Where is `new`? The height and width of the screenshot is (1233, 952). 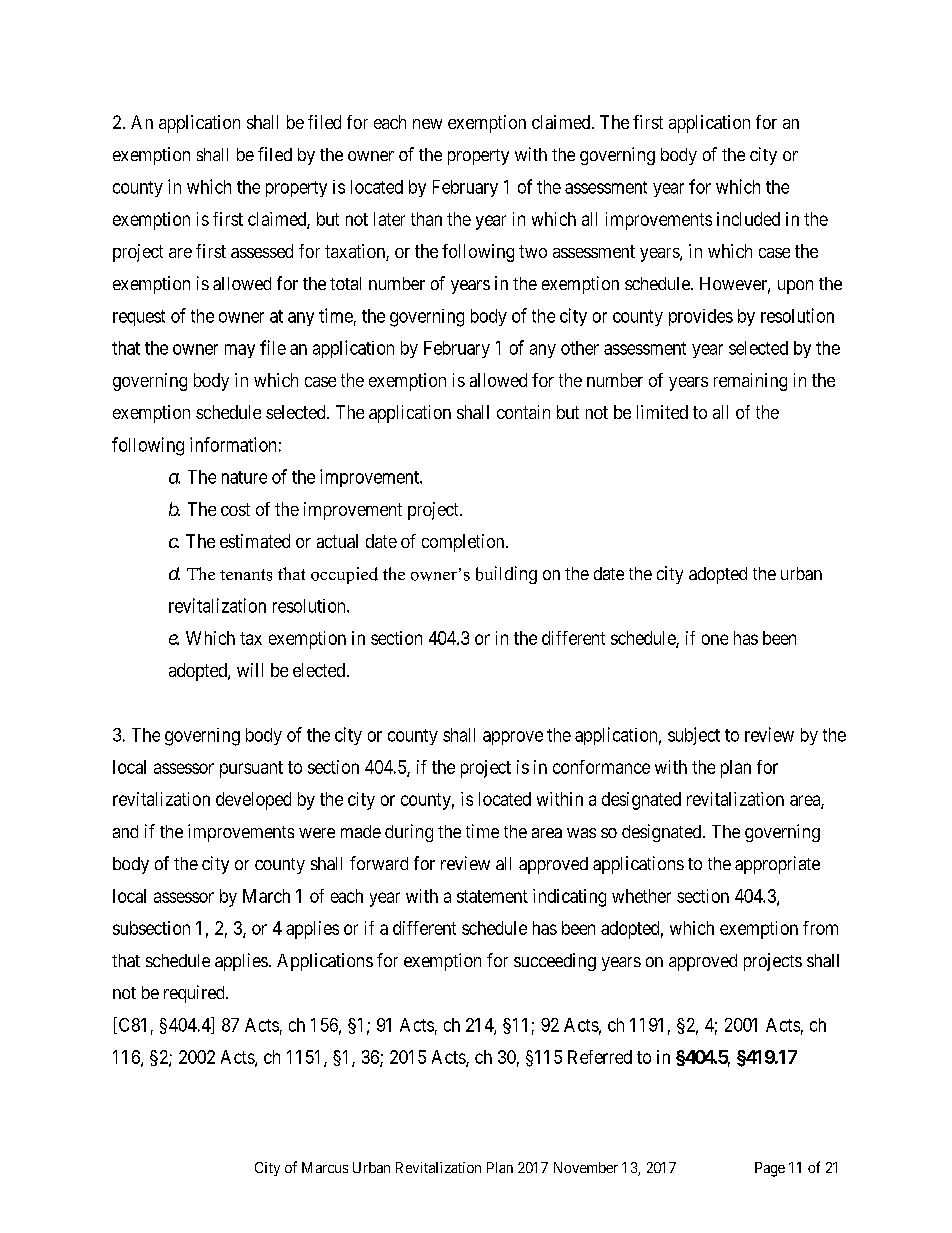 new is located at coordinates (427, 124).
